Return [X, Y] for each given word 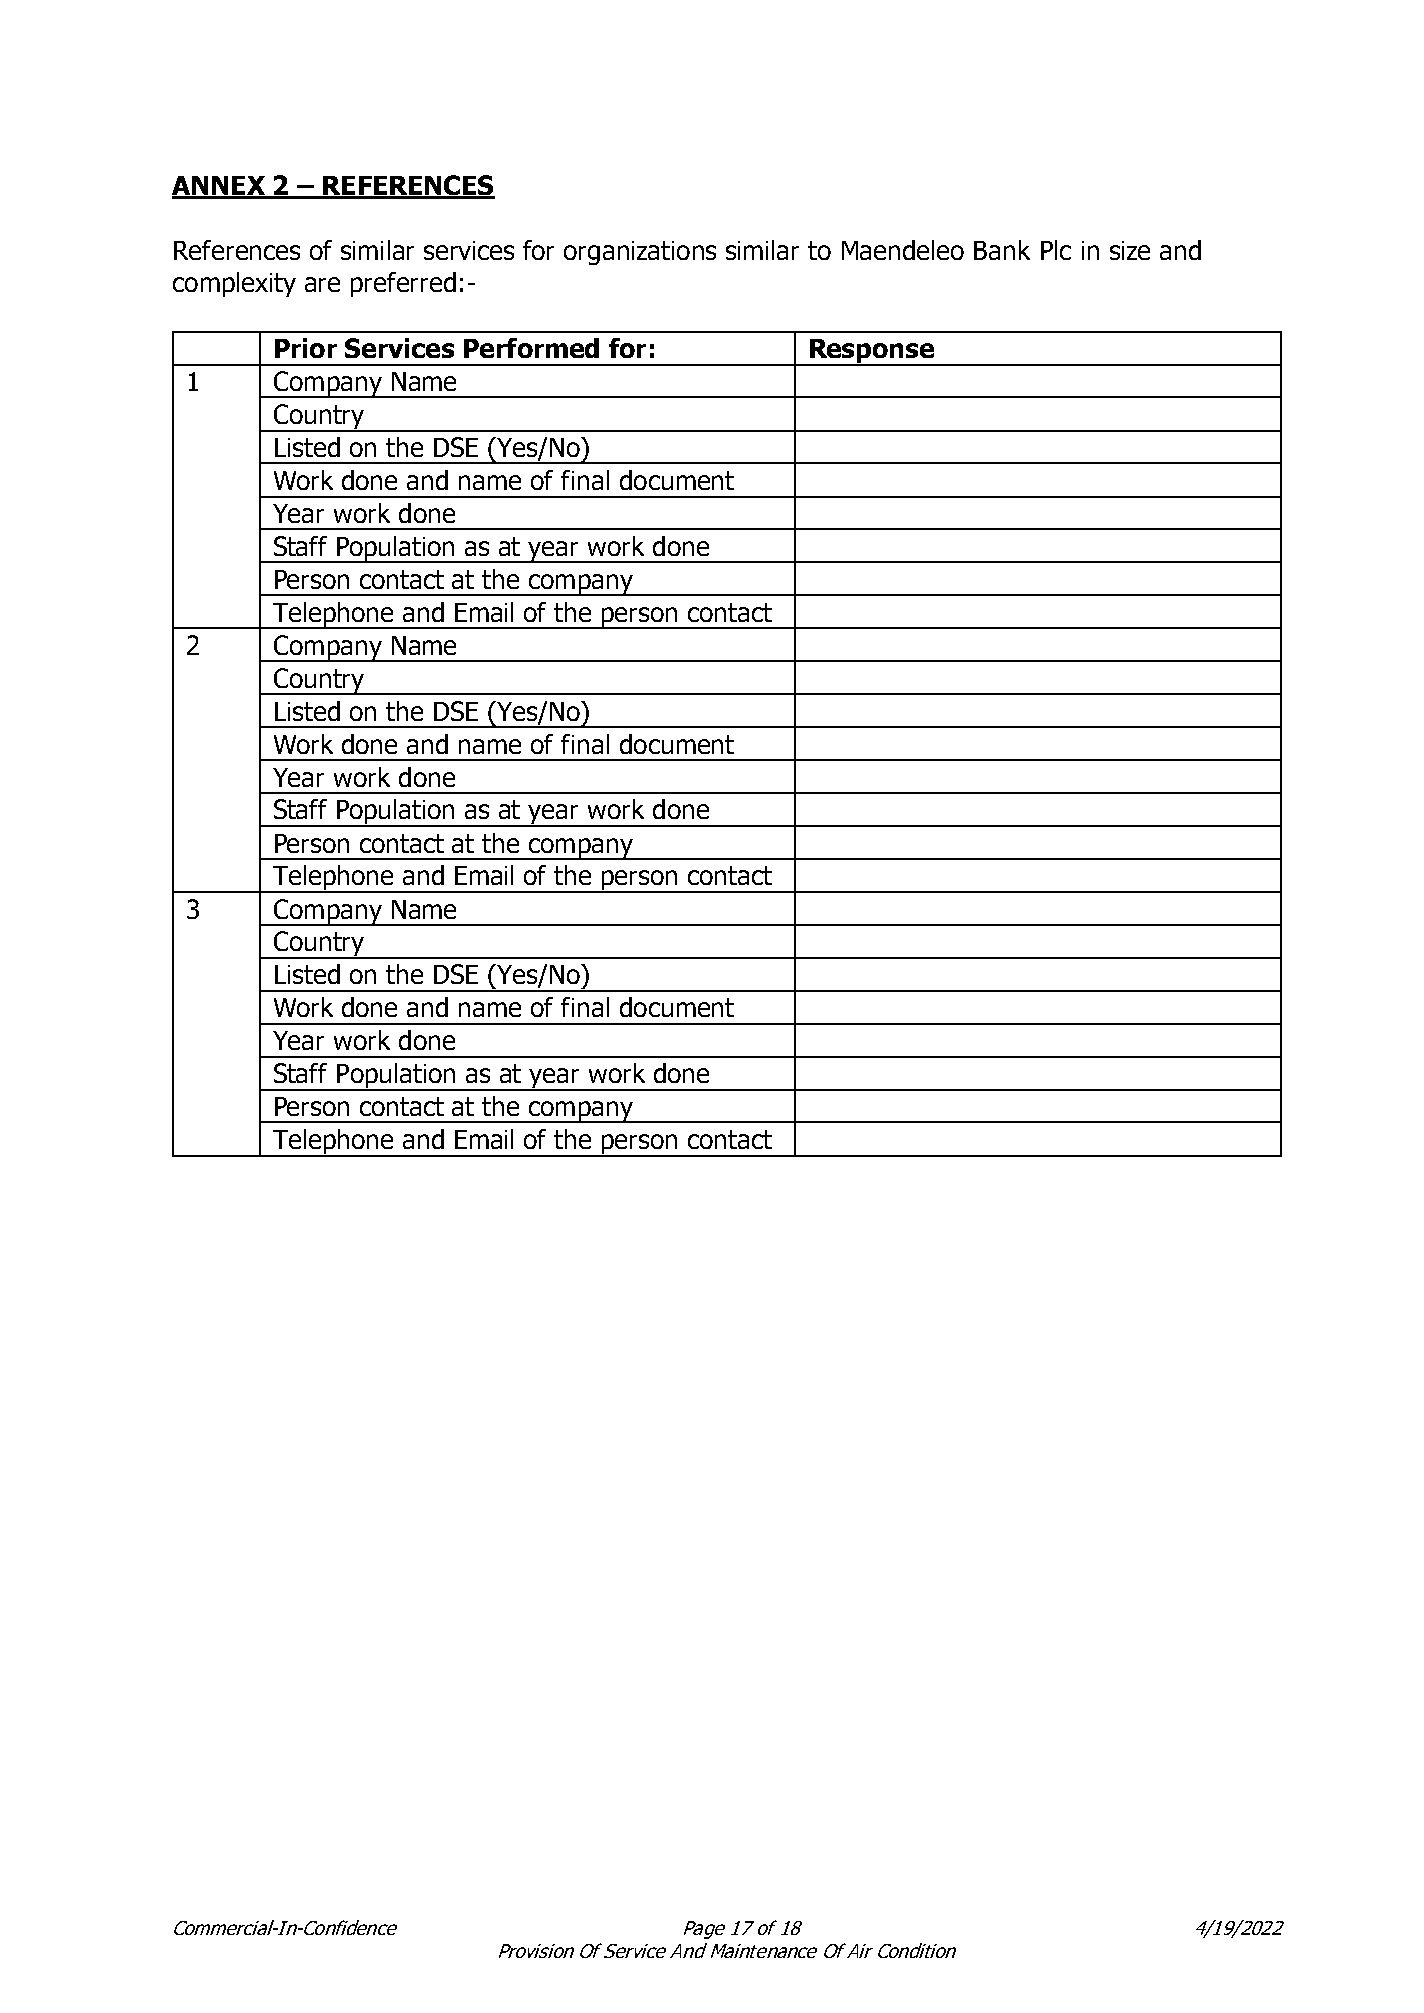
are [322, 284]
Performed [531, 348]
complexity [234, 284]
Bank [1002, 250]
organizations [640, 253]
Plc [1056, 250]
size [1130, 250]
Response [872, 352]
